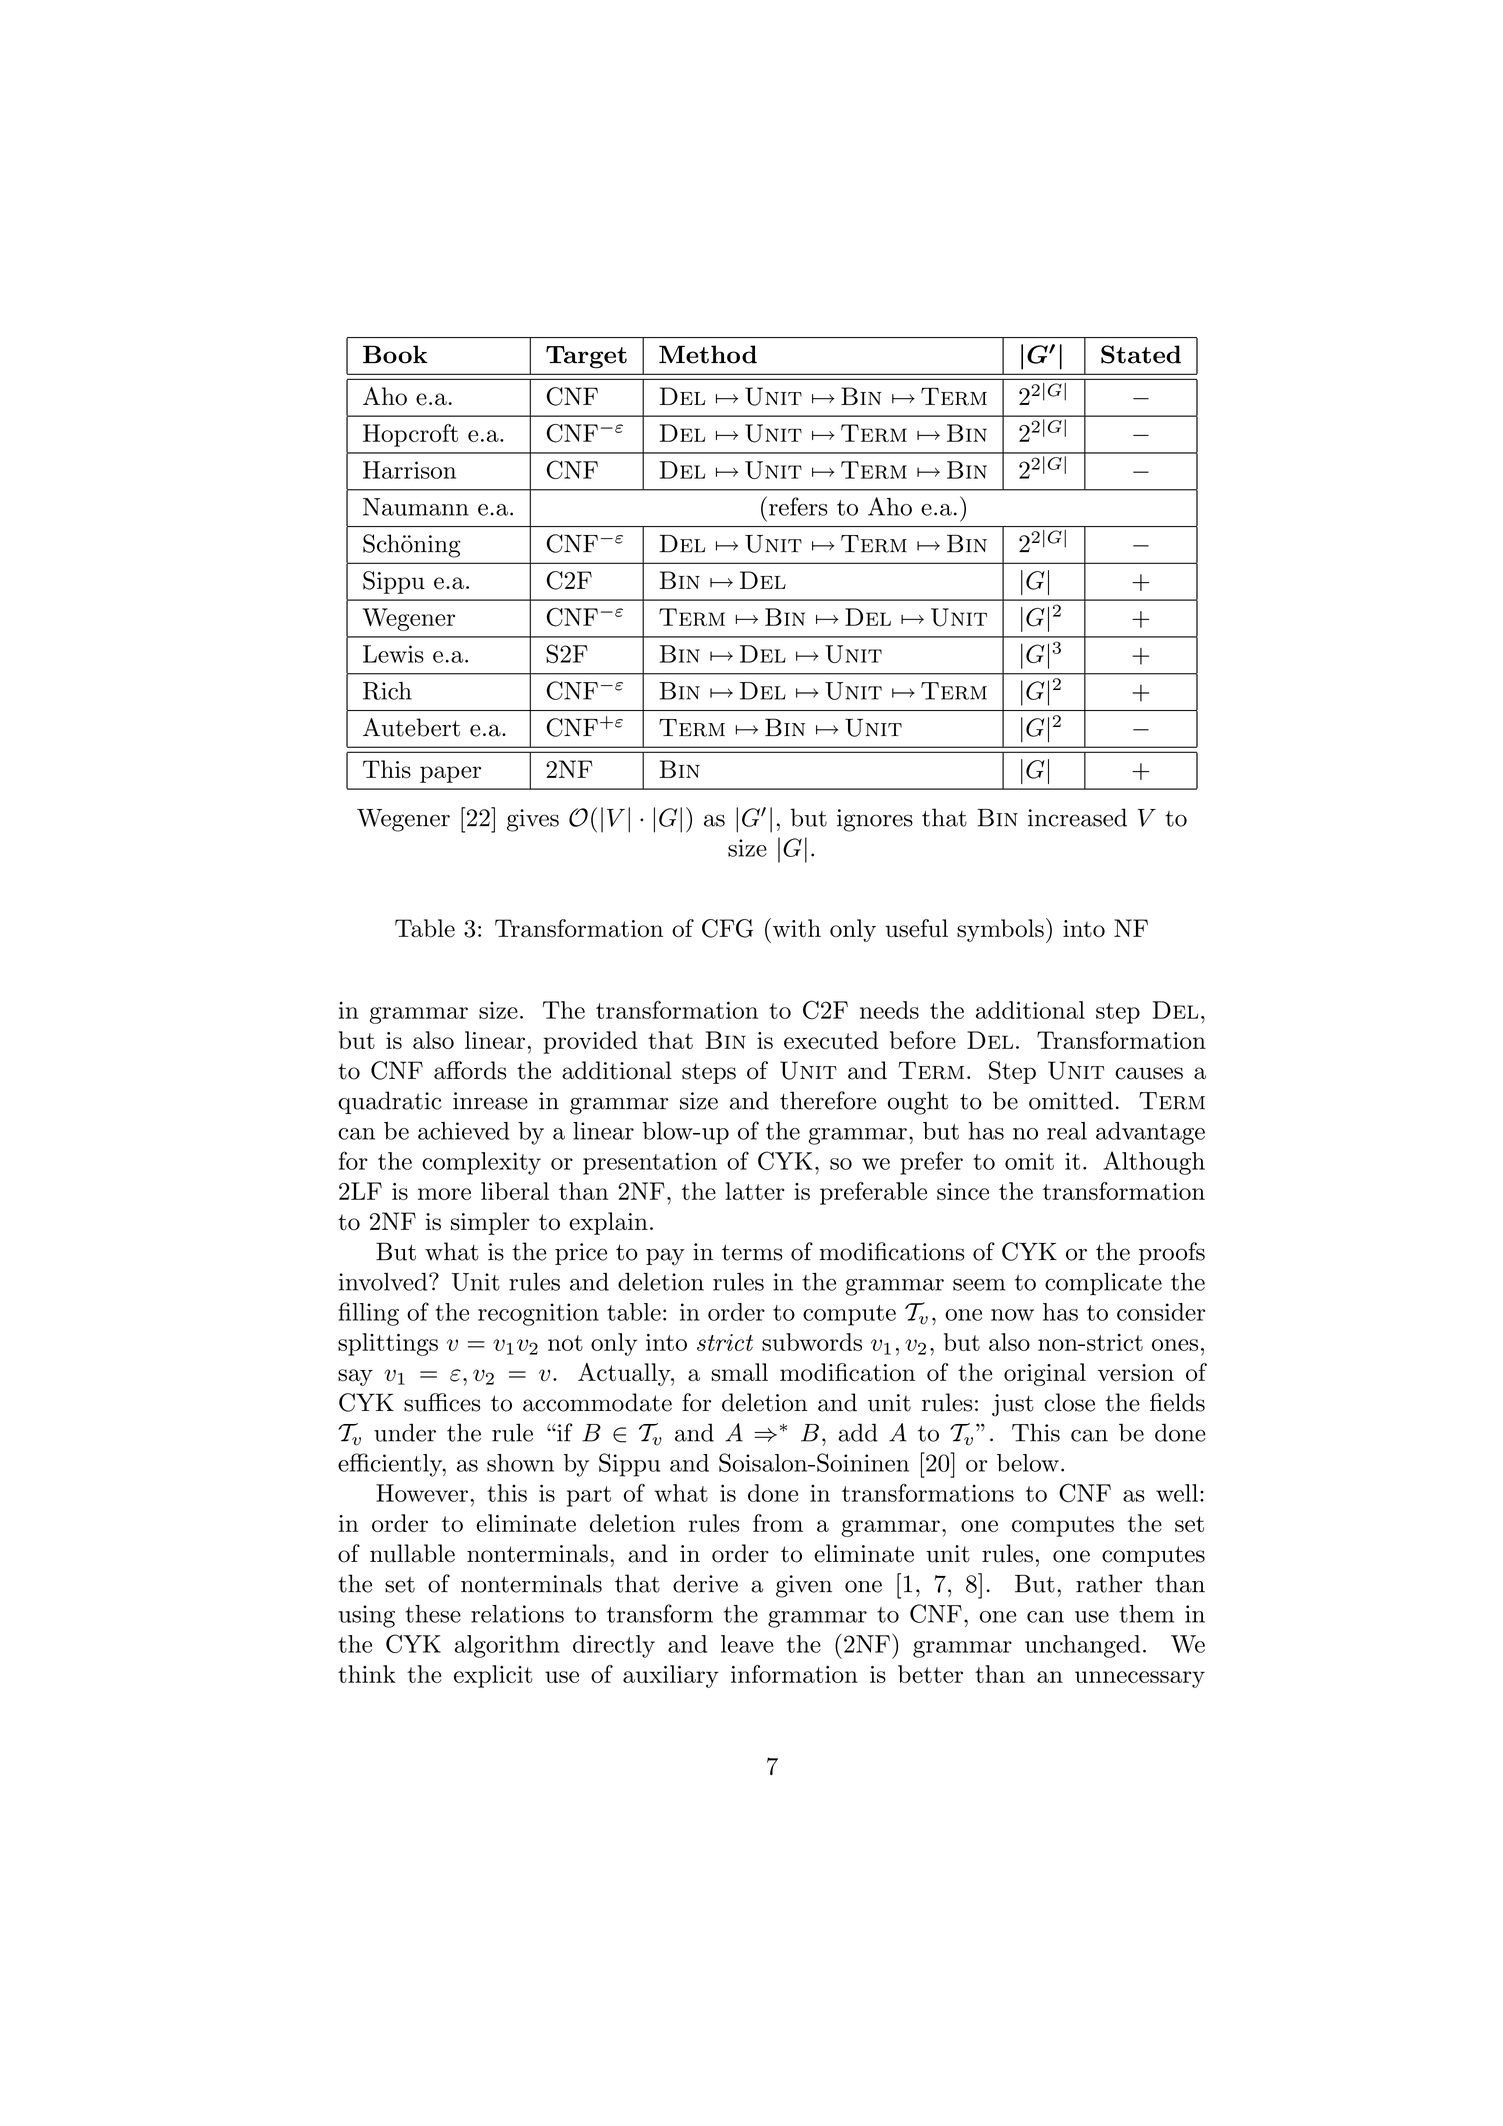  What do you see at coordinates (1149, 1073) in the document?
I see `causes` at bounding box center [1149, 1073].
